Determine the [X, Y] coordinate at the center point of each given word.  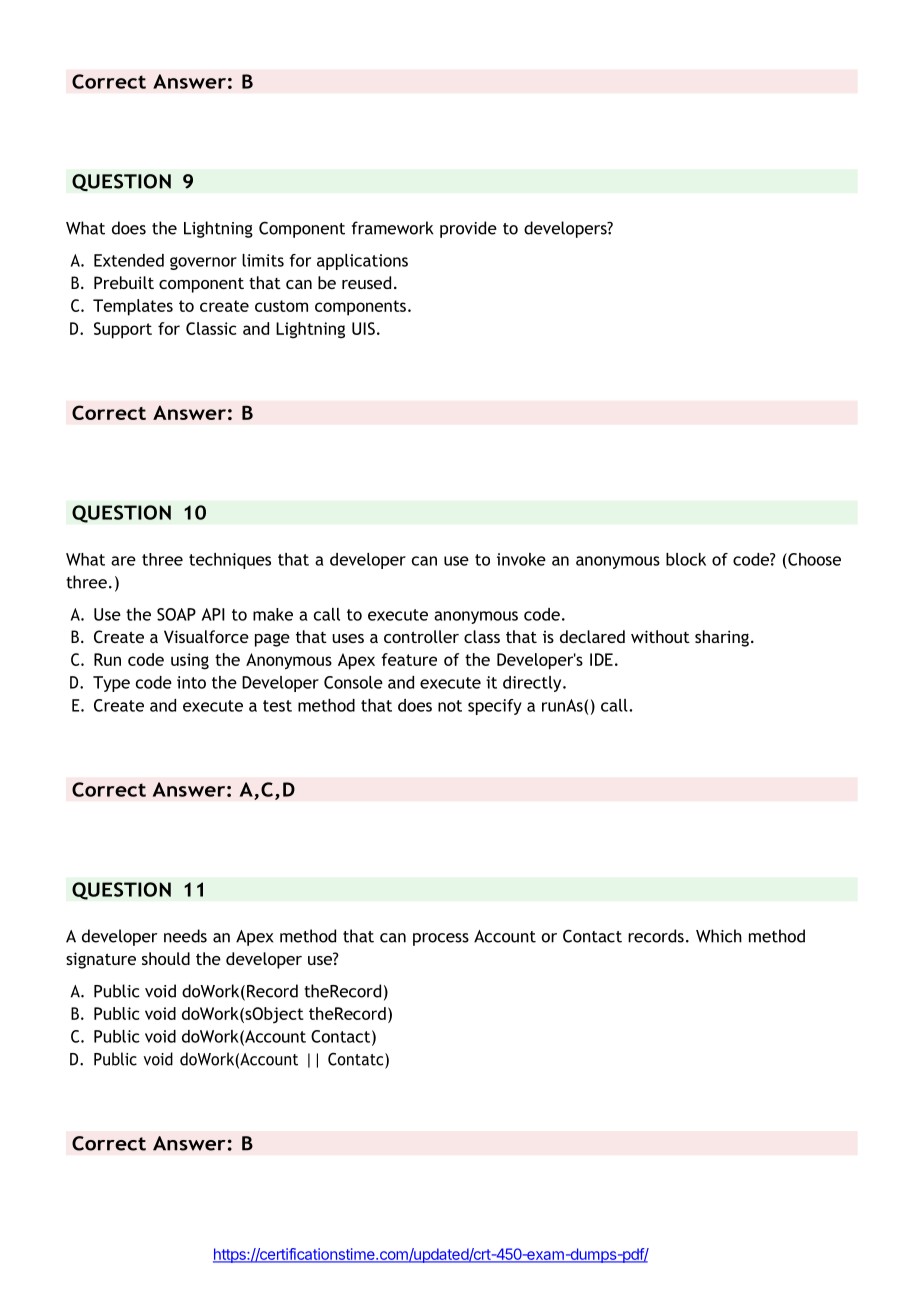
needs [185, 936]
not [450, 706]
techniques [230, 561]
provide [468, 229]
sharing [722, 638]
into [191, 682]
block [686, 559]
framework [392, 228]
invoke [521, 559]
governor [203, 263]
